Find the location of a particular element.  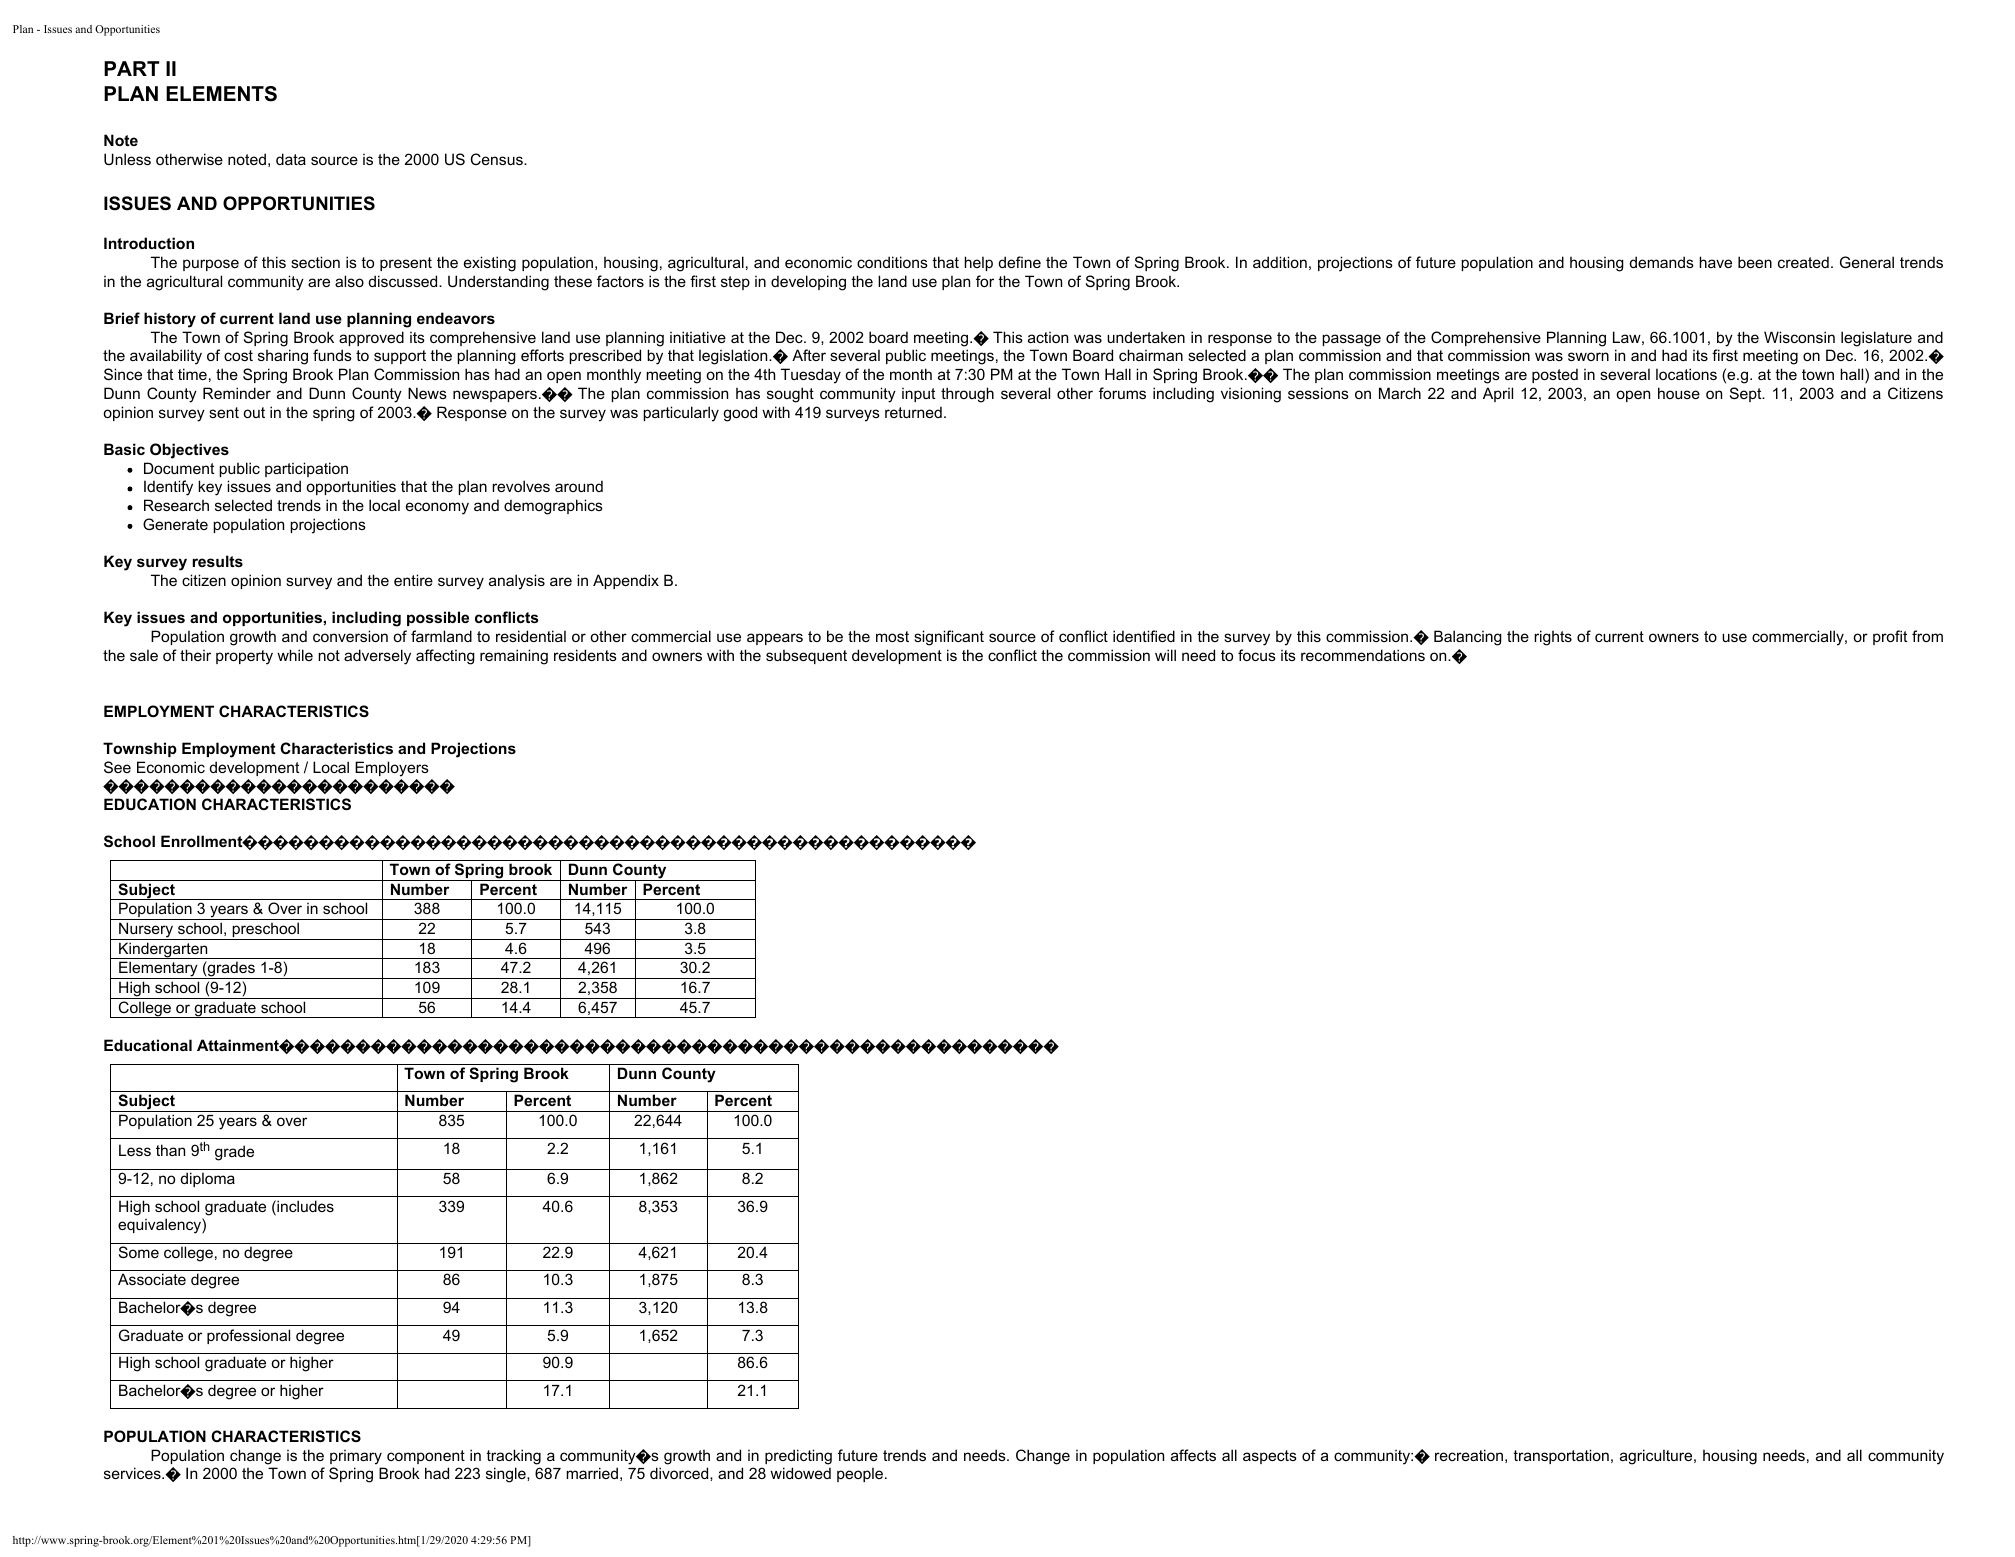

data is located at coordinates (291, 159).
